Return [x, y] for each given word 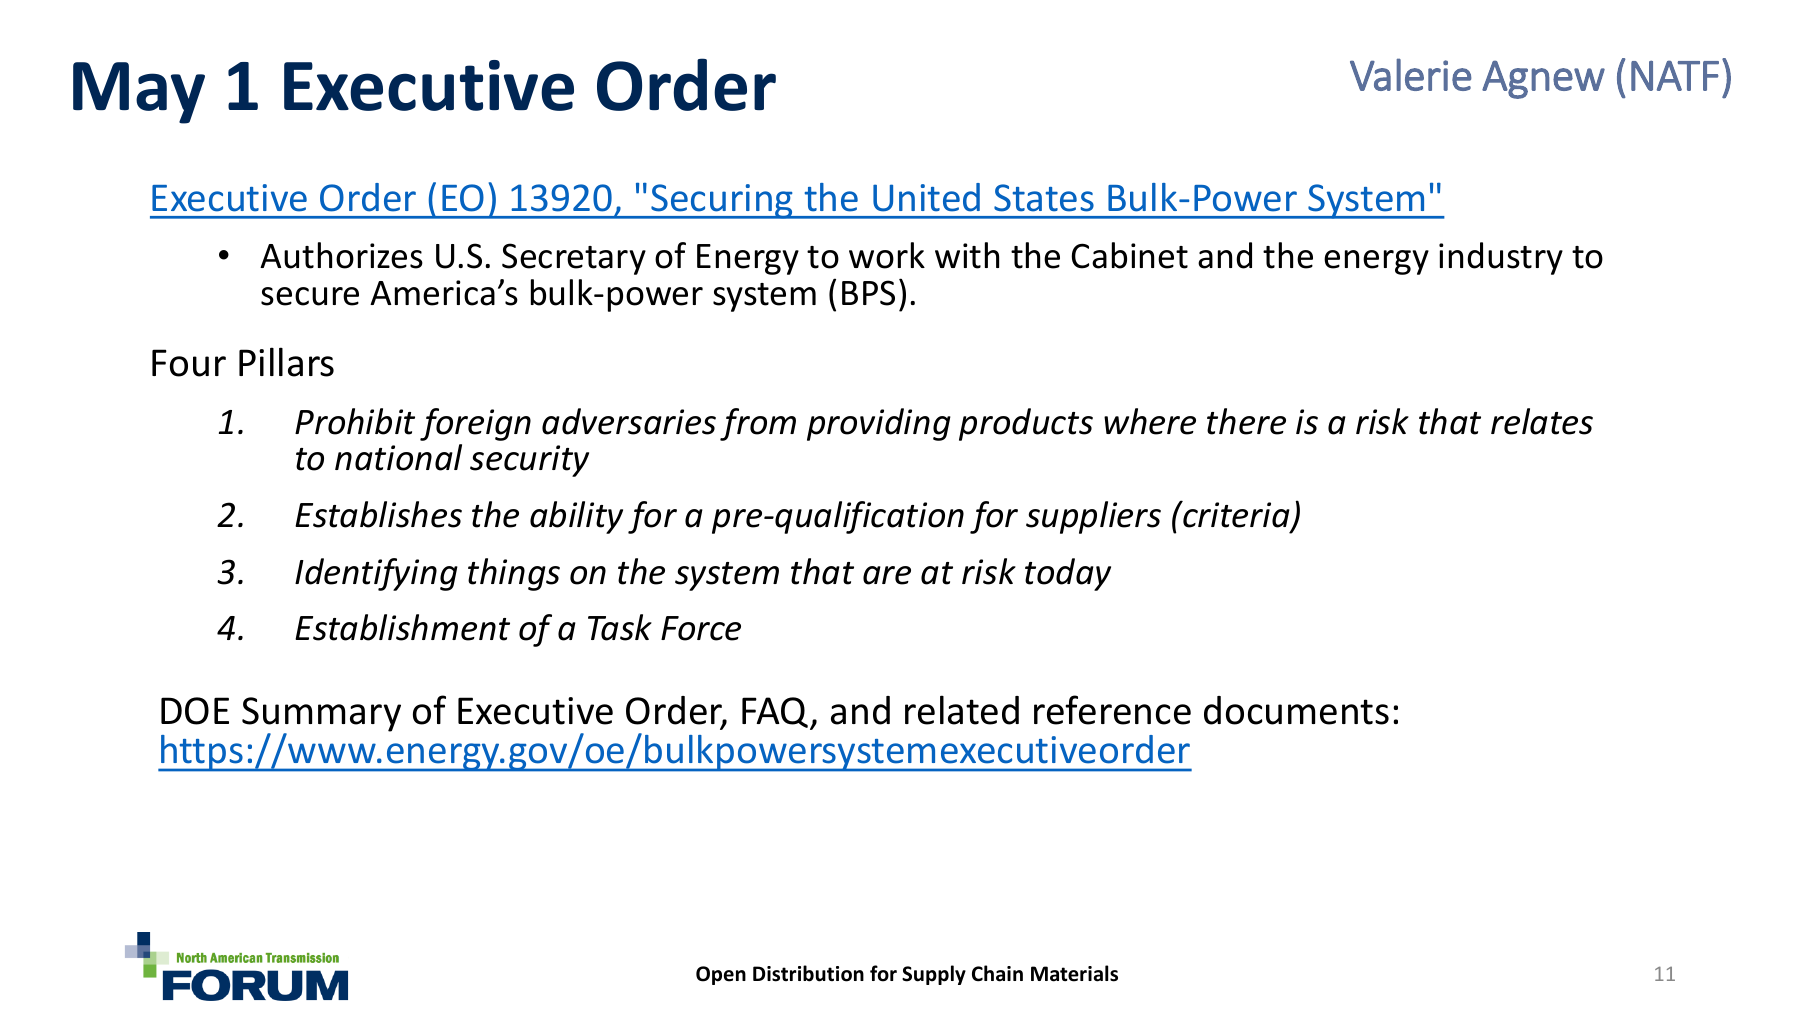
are [887, 575]
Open [721, 975]
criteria [1236, 515]
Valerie [1411, 74]
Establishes [378, 514]
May [139, 93]
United [926, 197]
